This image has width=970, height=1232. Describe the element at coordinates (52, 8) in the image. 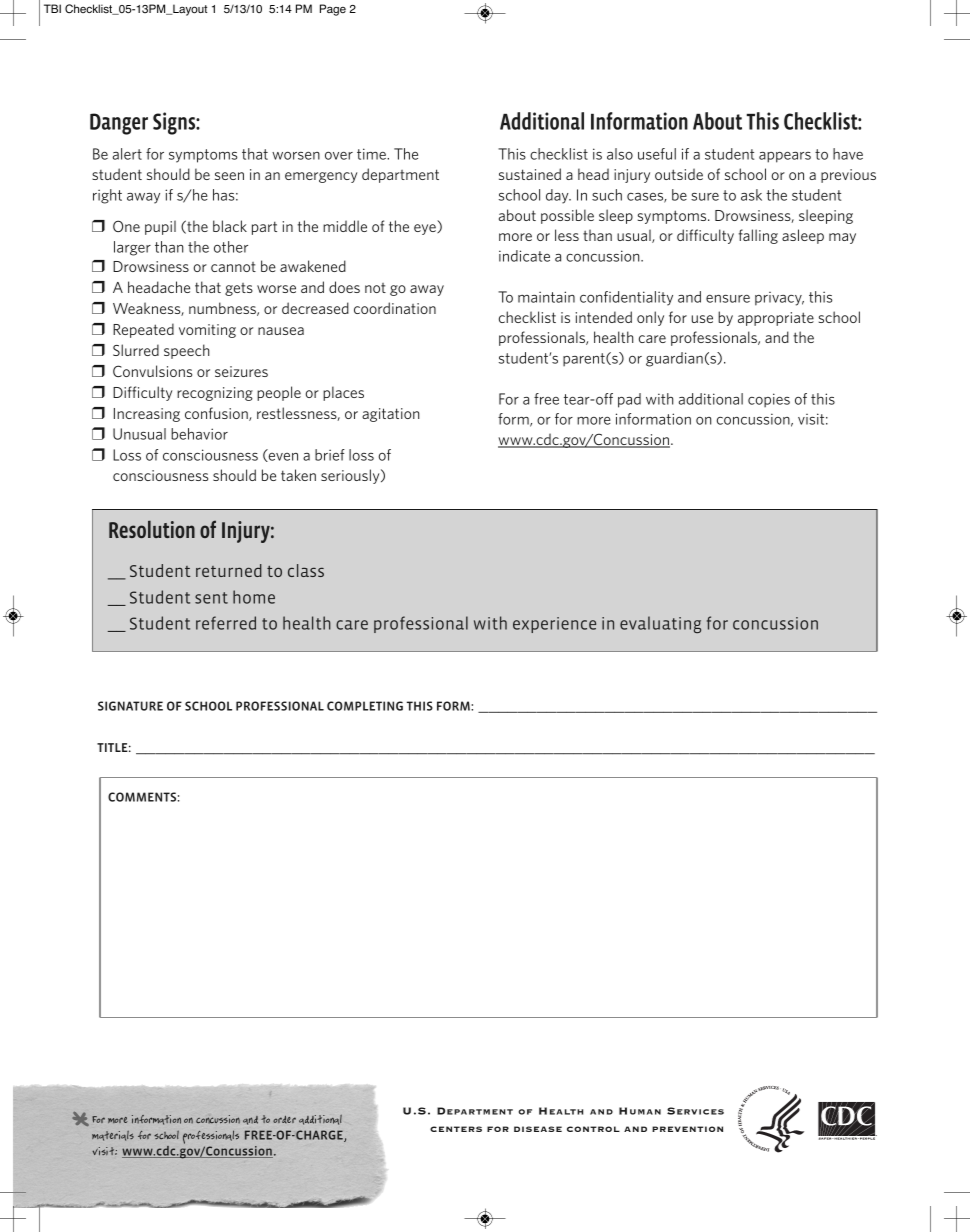

I see `TBI` at that location.
